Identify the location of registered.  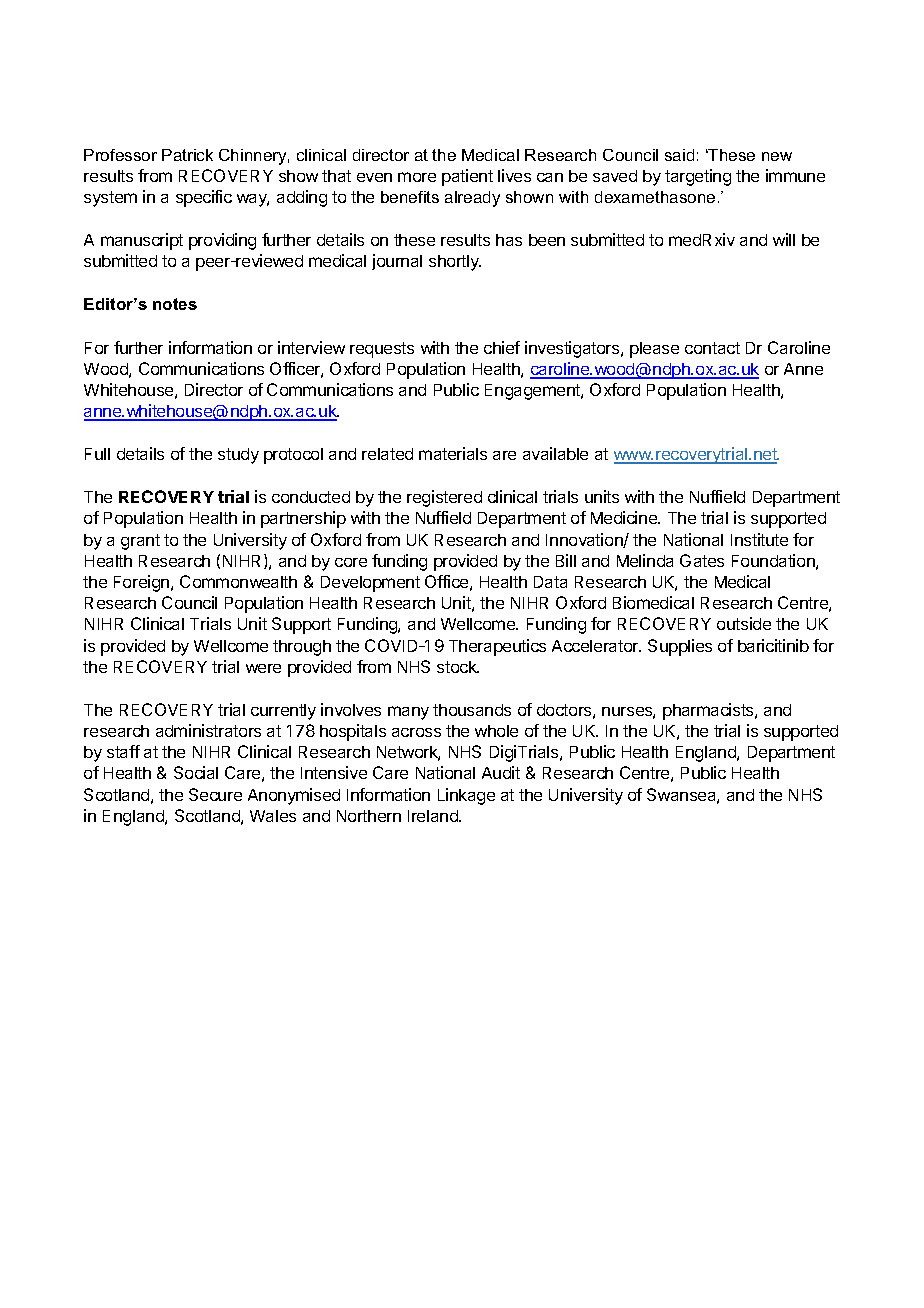
(444, 498).
